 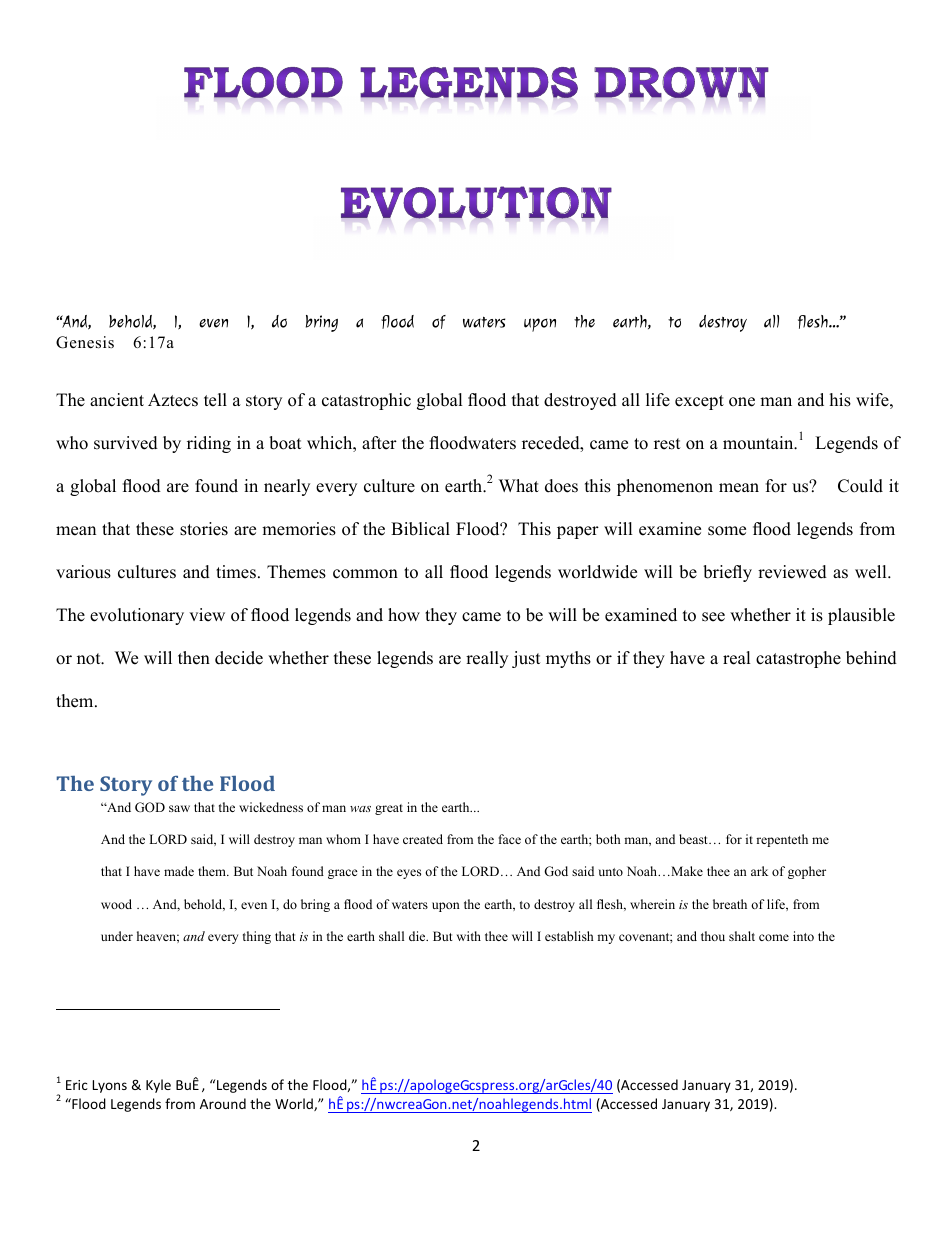 What do you see at coordinates (727, 531) in the screenshot?
I see `some` at bounding box center [727, 531].
